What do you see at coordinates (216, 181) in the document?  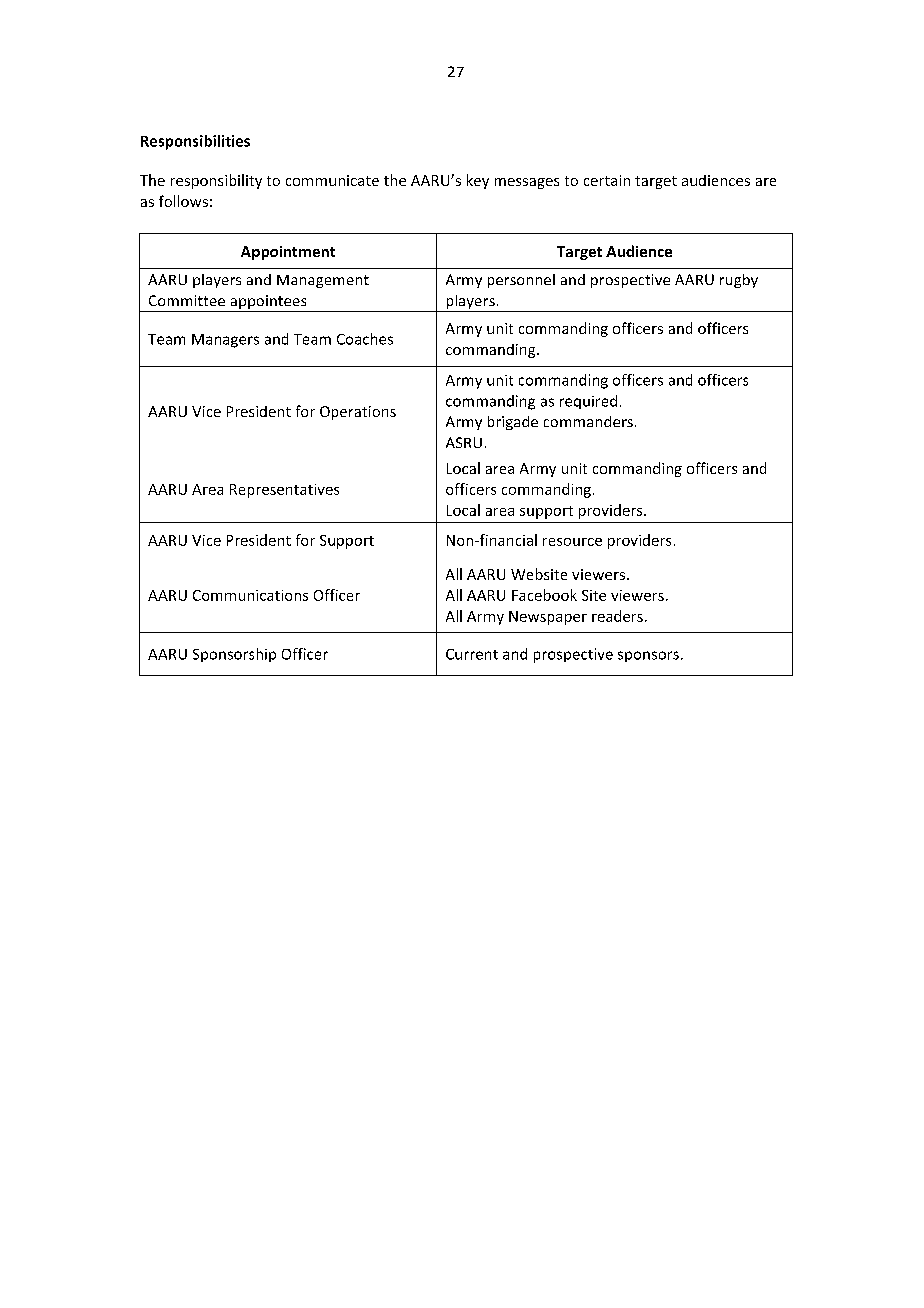 I see `responsibility` at bounding box center [216, 181].
